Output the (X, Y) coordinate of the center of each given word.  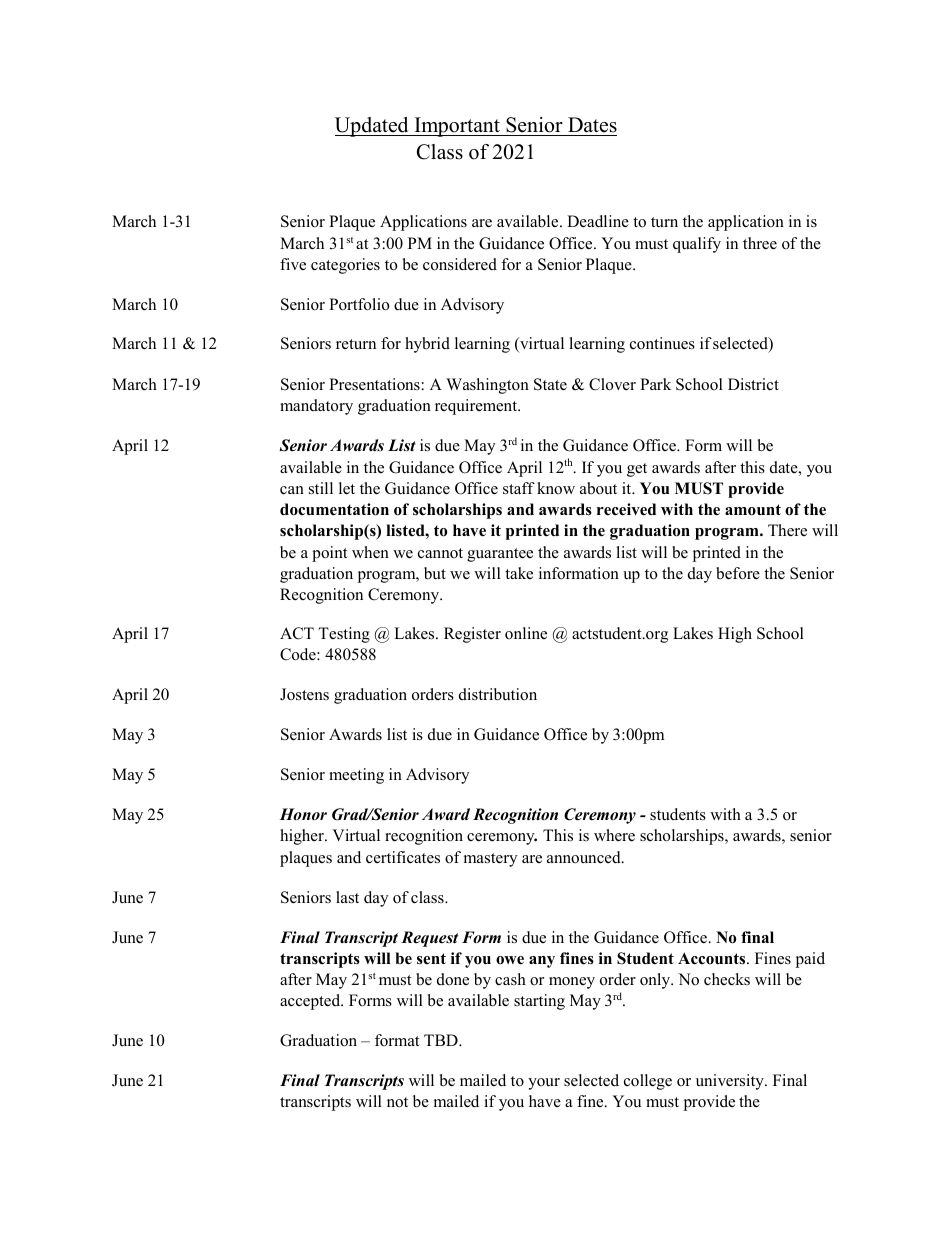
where (614, 835)
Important (457, 127)
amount (753, 510)
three (760, 243)
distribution (498, 694)
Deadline (598, 221)
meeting (356, 776)
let (347, 488)
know (556, 488)
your (544, 1084)
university (731, 1082)
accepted (311, 1002)
